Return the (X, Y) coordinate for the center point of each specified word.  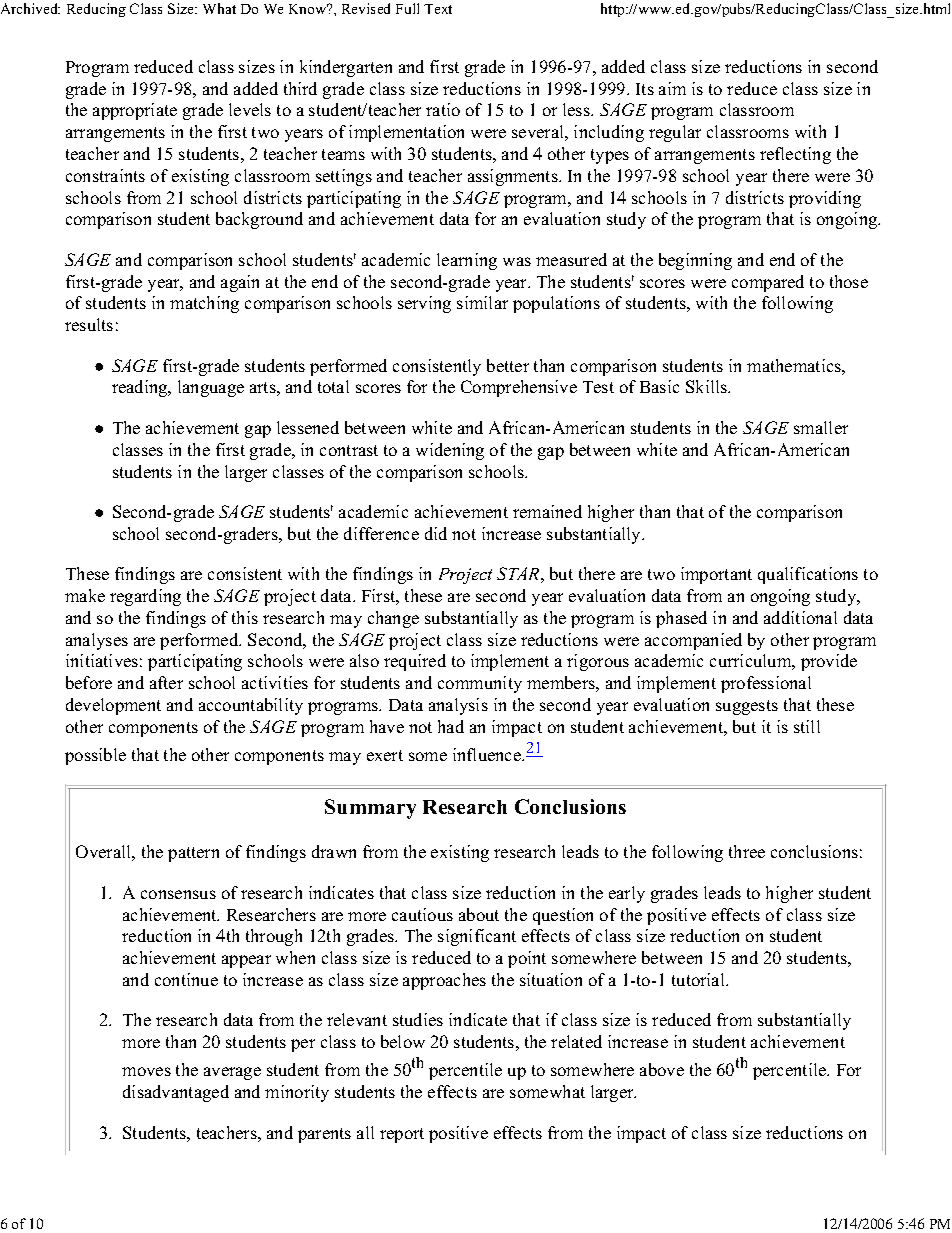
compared (768, 283)
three (747, 851)
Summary (370, 809)
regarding (145, 597)
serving (424, 304)
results (89, 324)
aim (672, 88)
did (436, 533)
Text (438, 9)
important (716, 575)
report (402, 1135)
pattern (193, 854)
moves (146, 1071)
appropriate (135, 111)
